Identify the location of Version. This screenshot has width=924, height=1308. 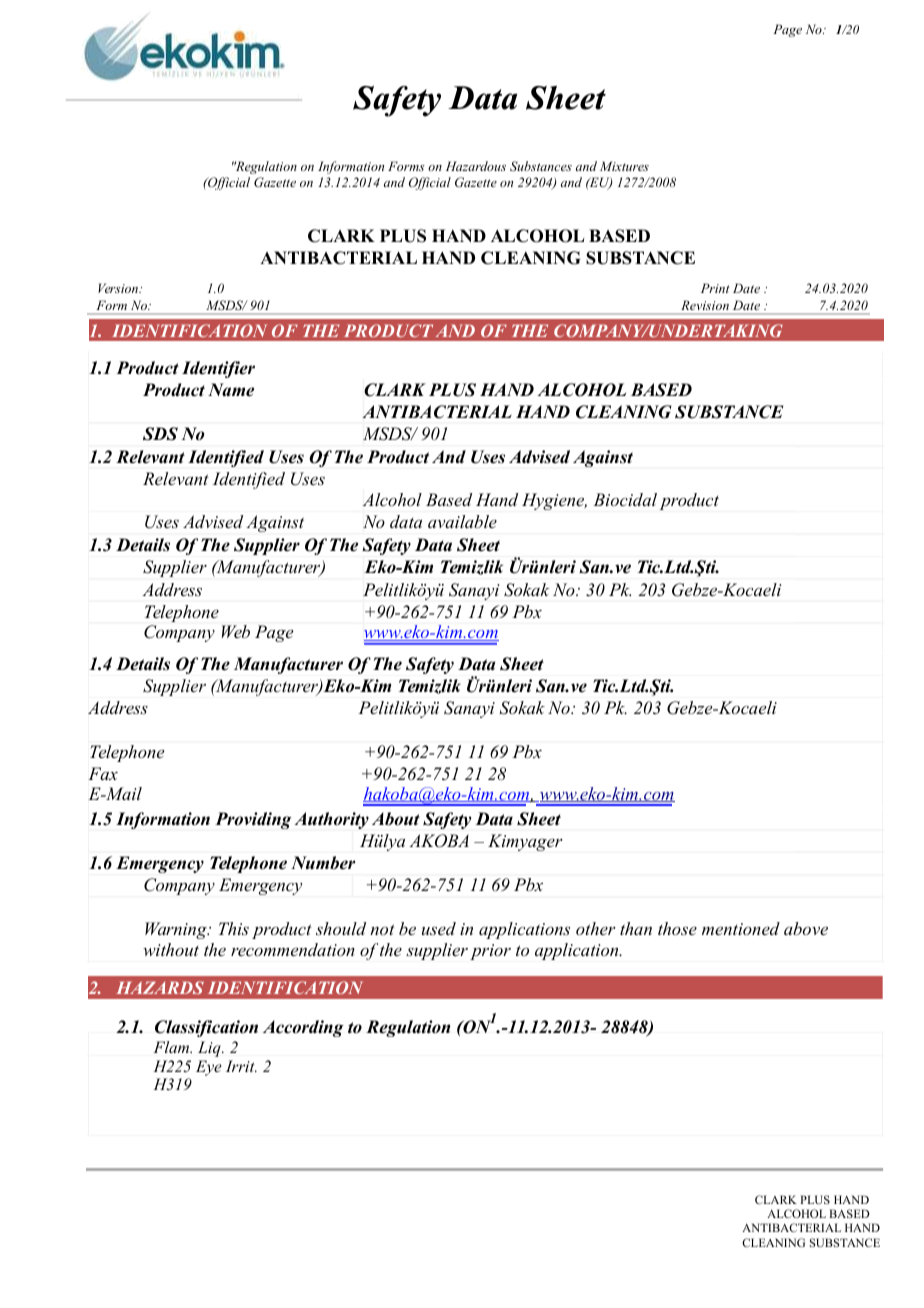
(119, 288).
